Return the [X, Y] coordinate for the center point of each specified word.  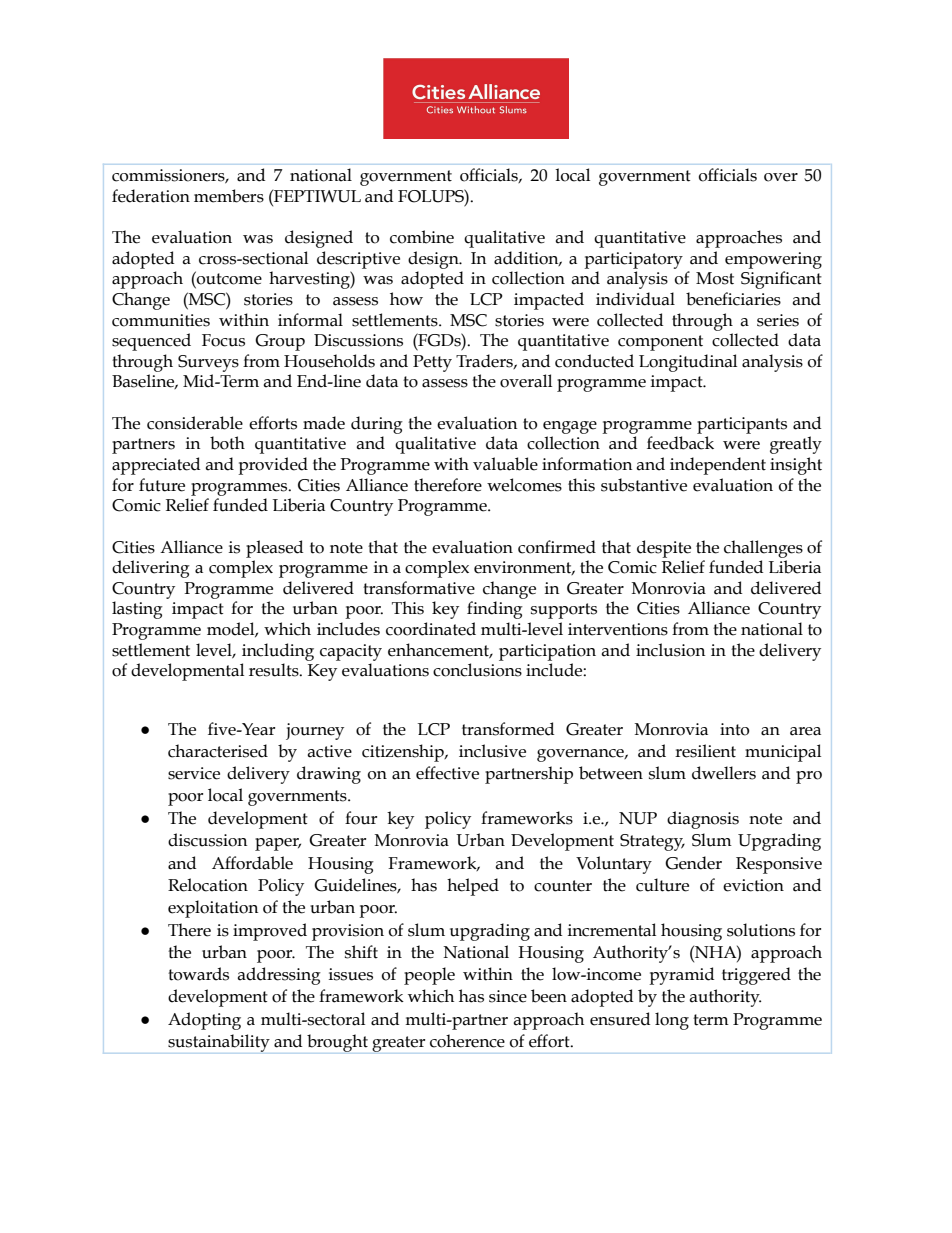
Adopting [204, 1021]
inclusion [670, 650]
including [278, 652]
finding [495, 610]
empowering [773, 260]
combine [422, 237]
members [229, 196]
